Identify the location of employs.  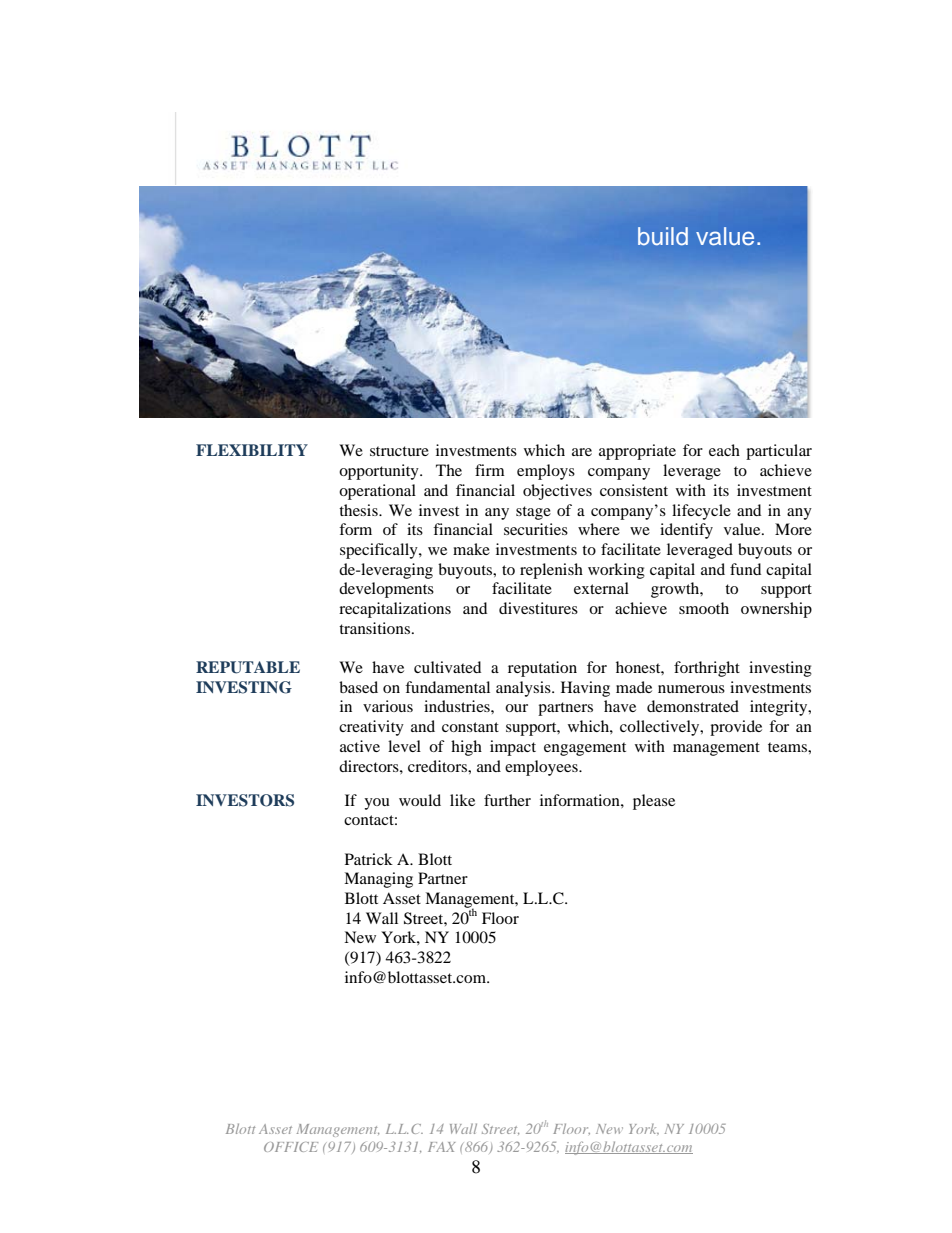
(546, 472).
